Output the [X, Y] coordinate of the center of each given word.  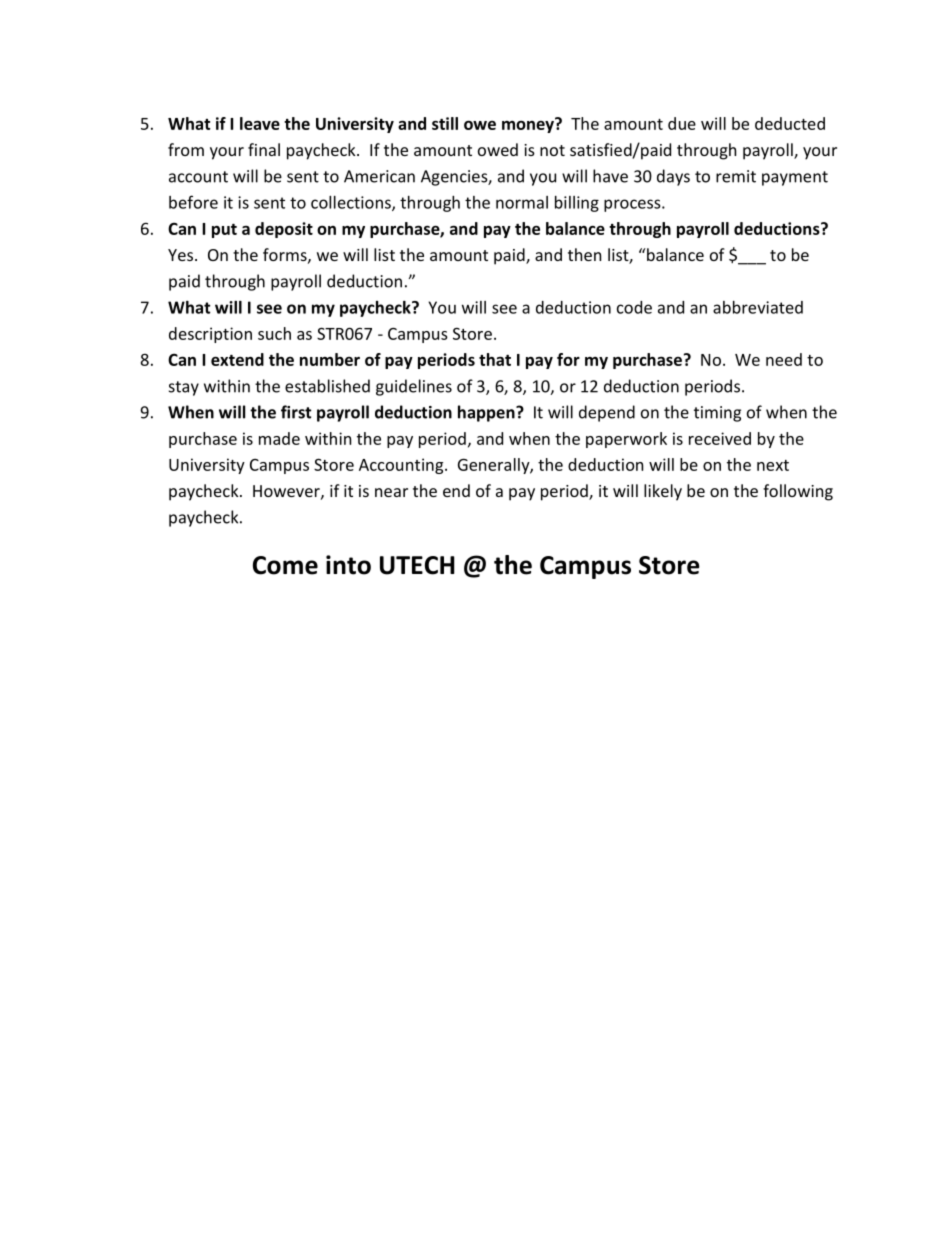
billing [577, 204]
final [264, 149]
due [682, 123]
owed [498, 149]
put [224, 231]
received [720, 438]
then [584, 254]
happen [487, 413]
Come [285, 565]
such [274, 333]
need [784, 359]
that [495, 359]
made [279, 438]
